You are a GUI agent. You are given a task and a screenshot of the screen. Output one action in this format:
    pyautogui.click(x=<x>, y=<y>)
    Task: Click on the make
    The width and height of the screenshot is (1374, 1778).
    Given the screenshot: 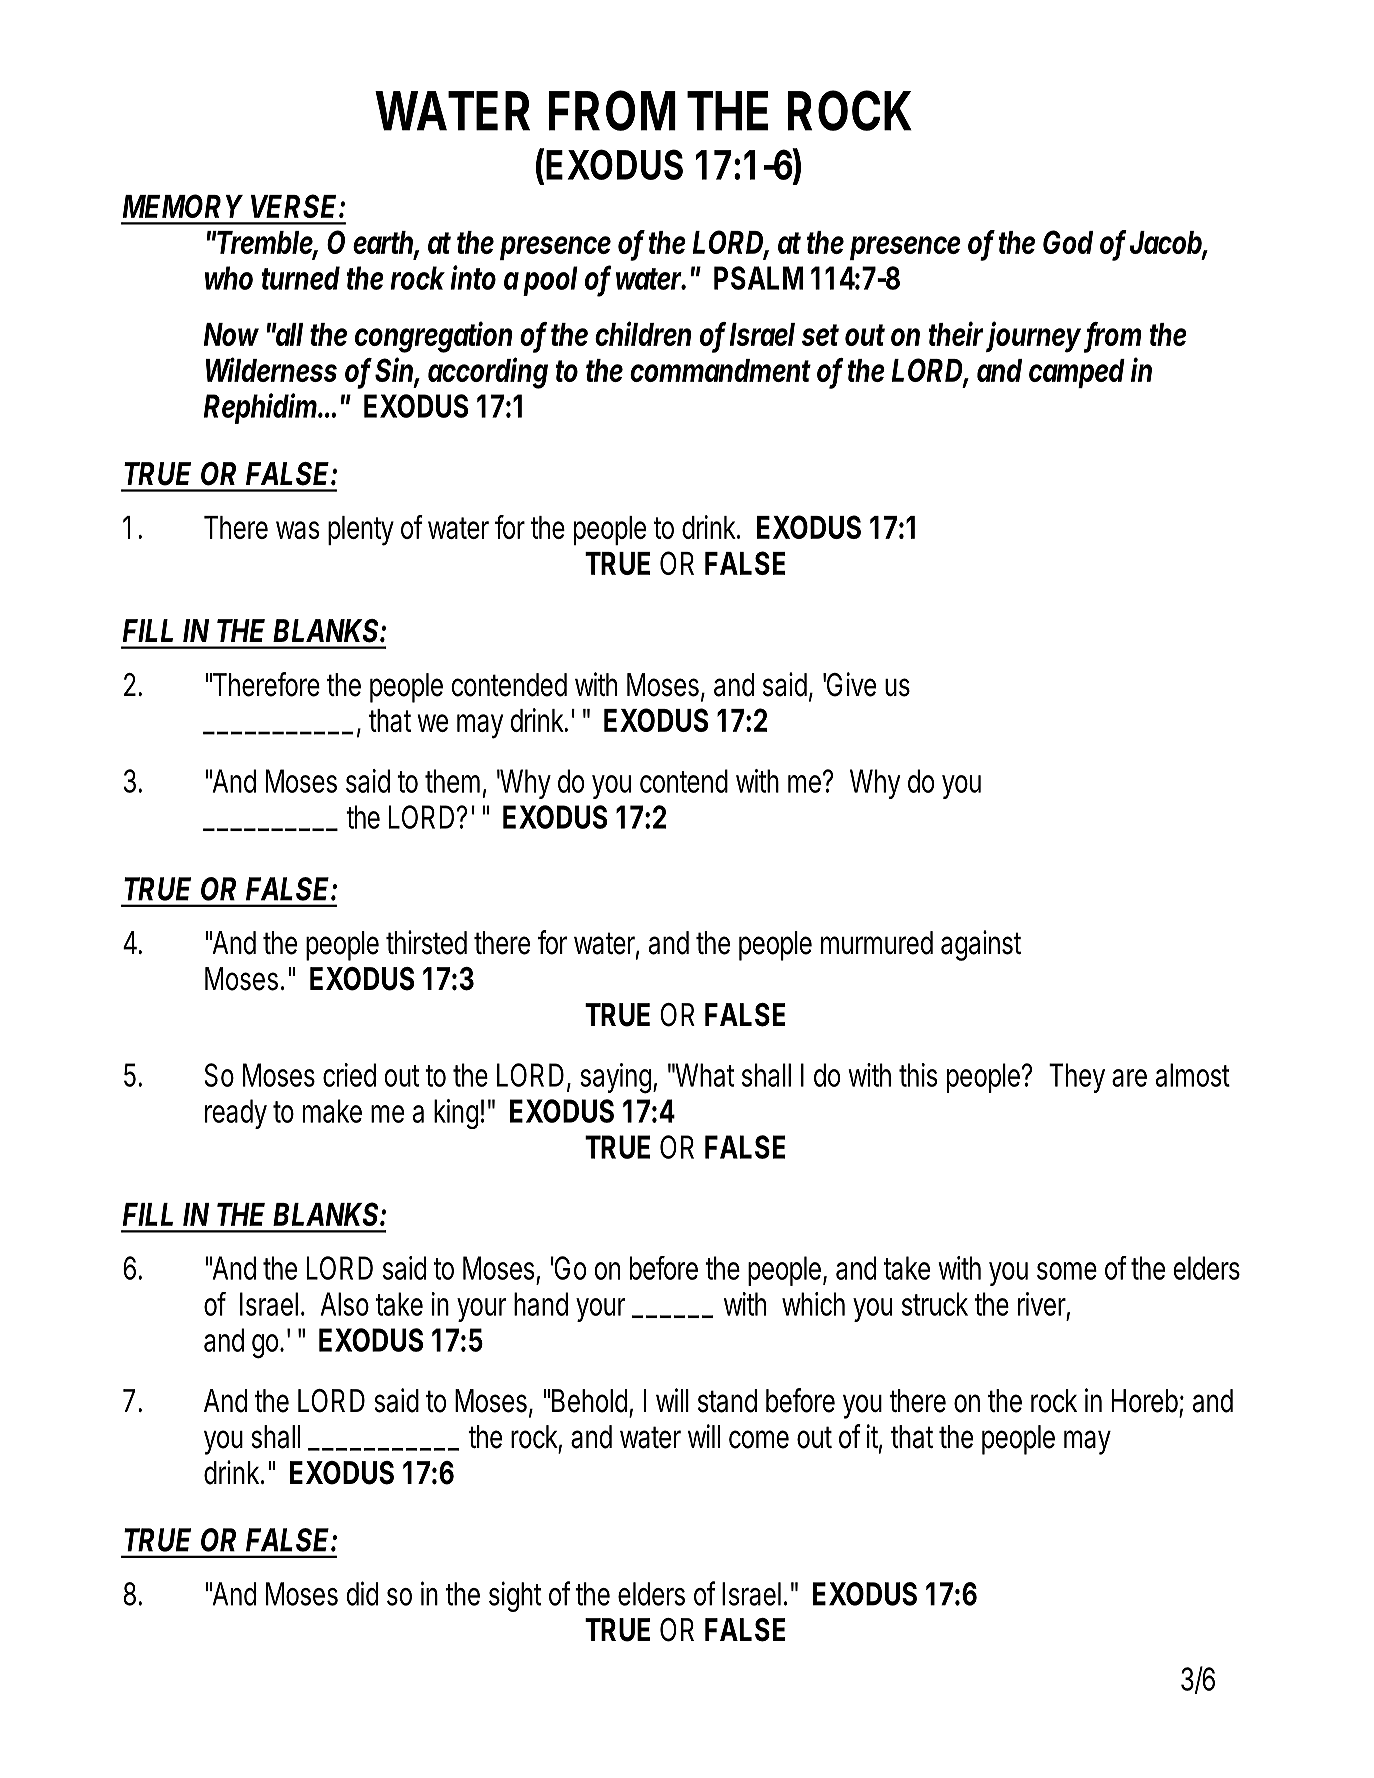 What is the action you would take?
    pyautogui.click(x=332, y=1111)
